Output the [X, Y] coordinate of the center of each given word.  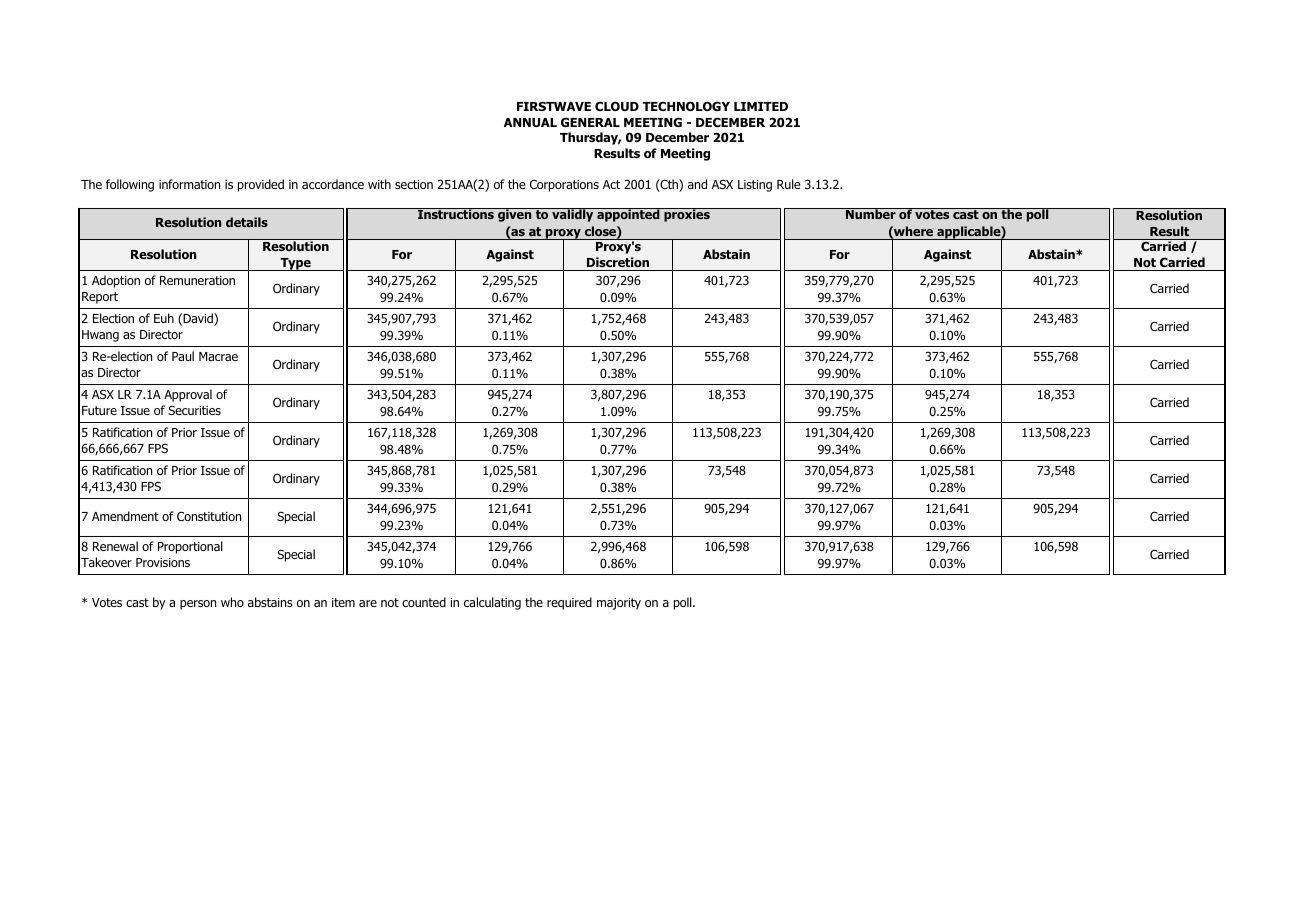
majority [619, 604]
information [189, 184]
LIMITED [761, 106]
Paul [183, 356]
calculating [492, 603]
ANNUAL [530, 122]
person [198, 605]
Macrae [218, 356]
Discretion [618, 262]
